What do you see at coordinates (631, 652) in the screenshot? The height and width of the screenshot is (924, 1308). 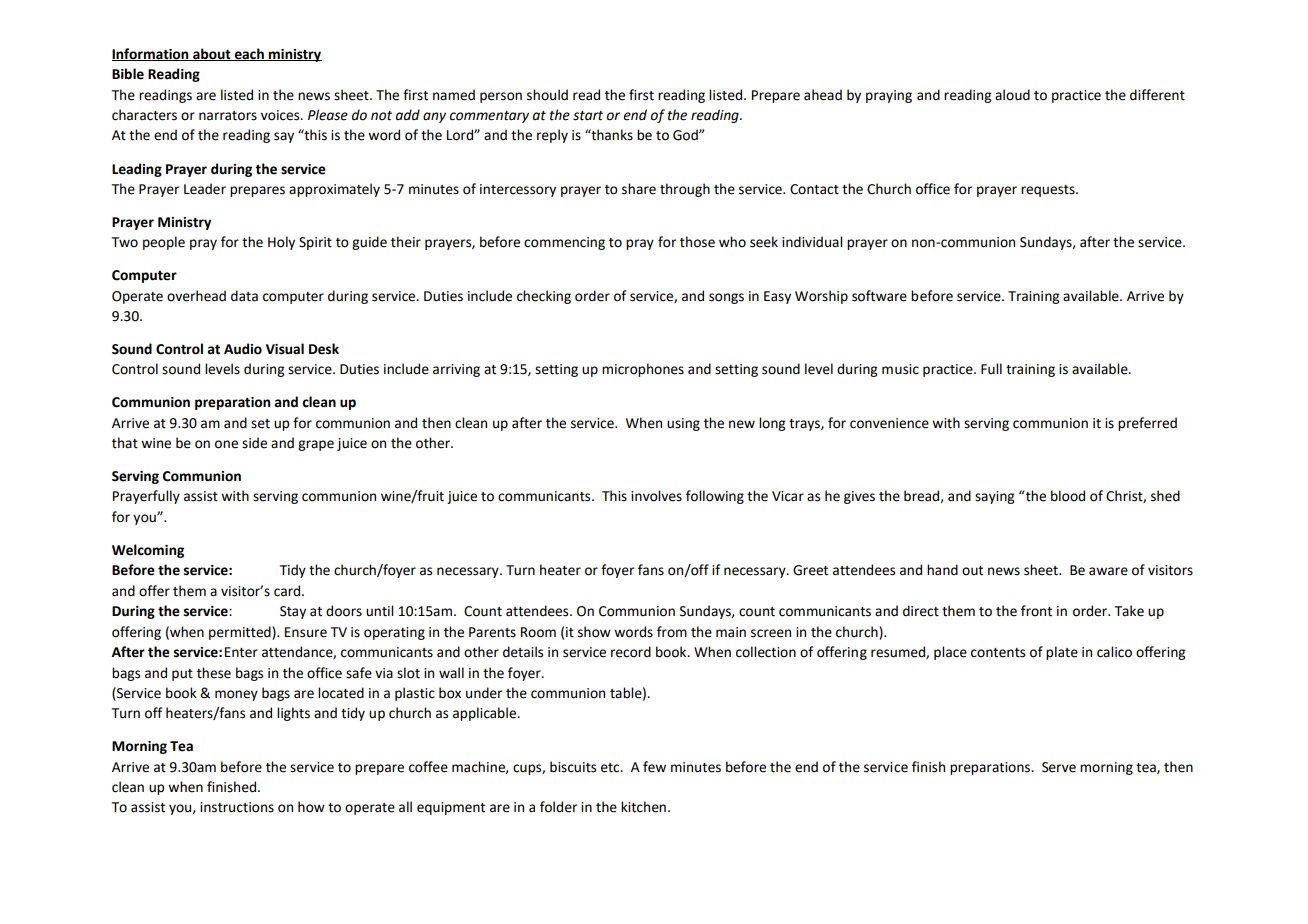 I see `record` at bounding box center [631, 652].
